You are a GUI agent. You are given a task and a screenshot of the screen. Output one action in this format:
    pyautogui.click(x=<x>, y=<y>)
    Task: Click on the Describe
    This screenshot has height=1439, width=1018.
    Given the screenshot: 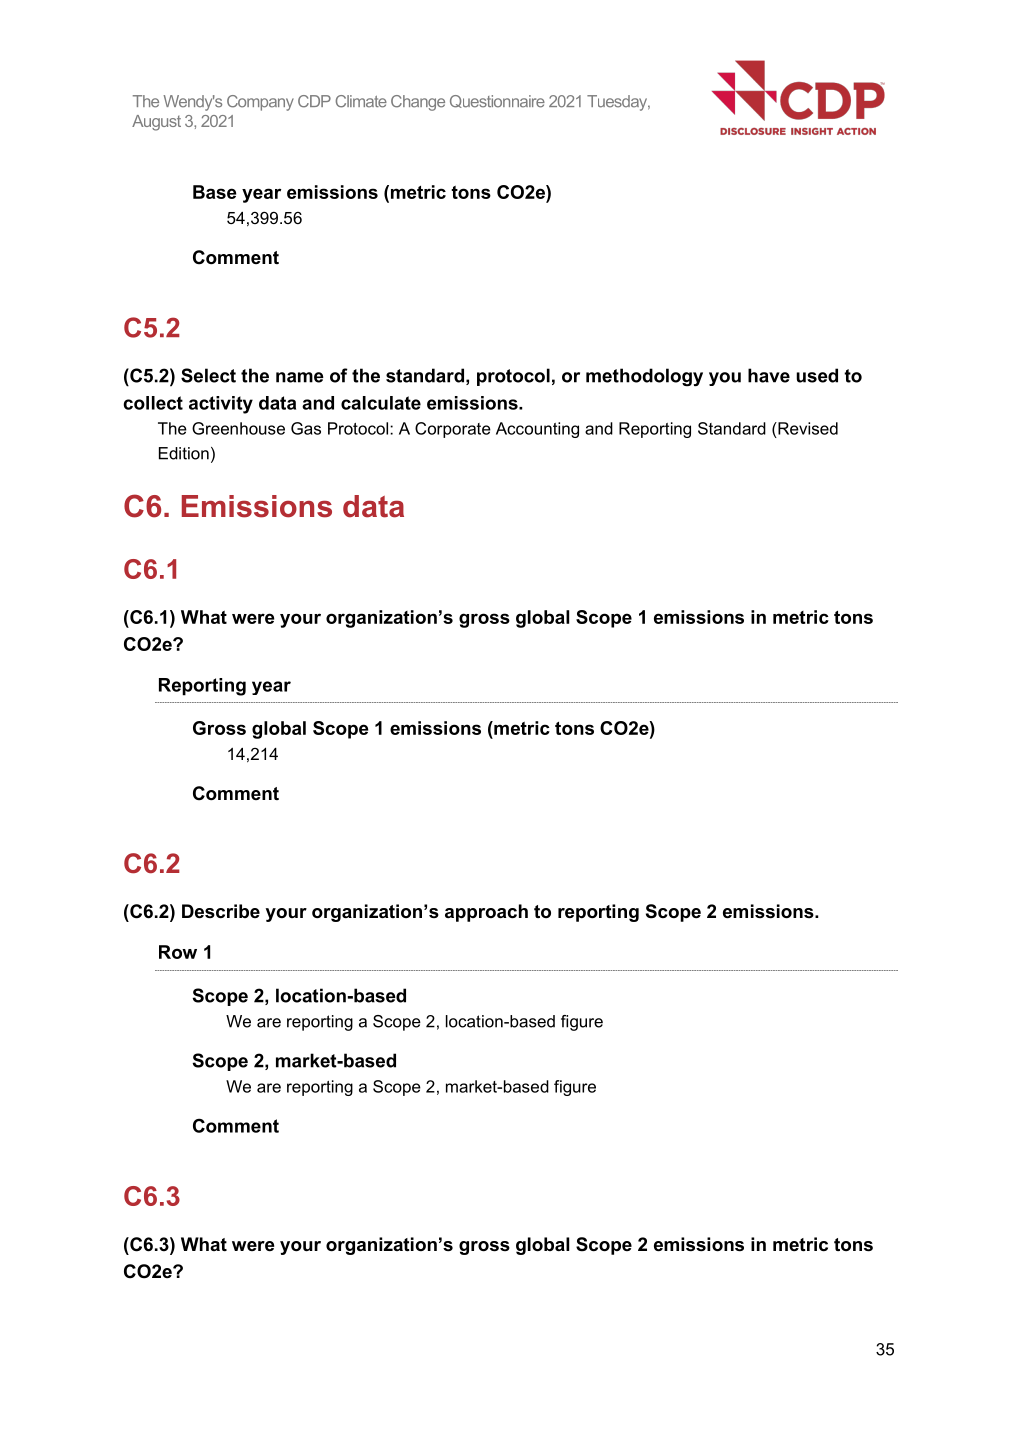 What is the action you would take?
    pyautogui.click(x=221, y=911)
